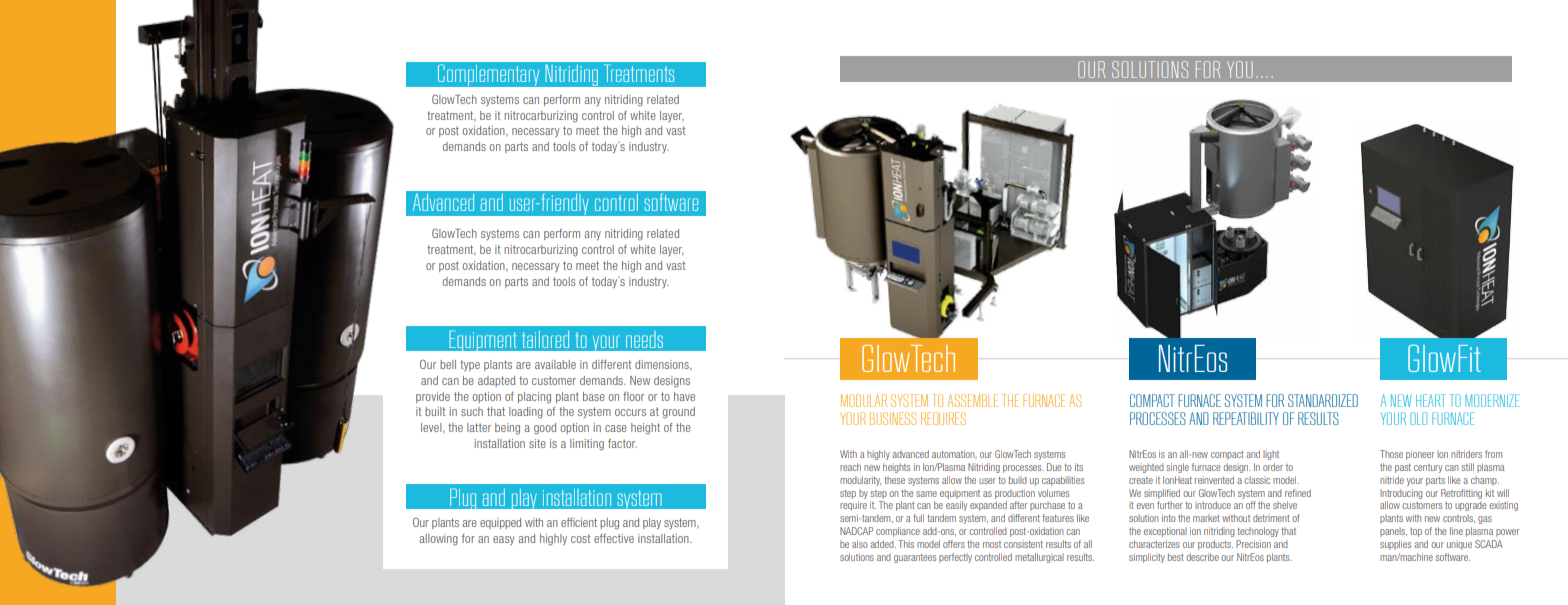 This image has height=605, width=1568. What do you see at coordinates (545, 339) in the image?
I see `tailored` at bounding box center [545, 339].
